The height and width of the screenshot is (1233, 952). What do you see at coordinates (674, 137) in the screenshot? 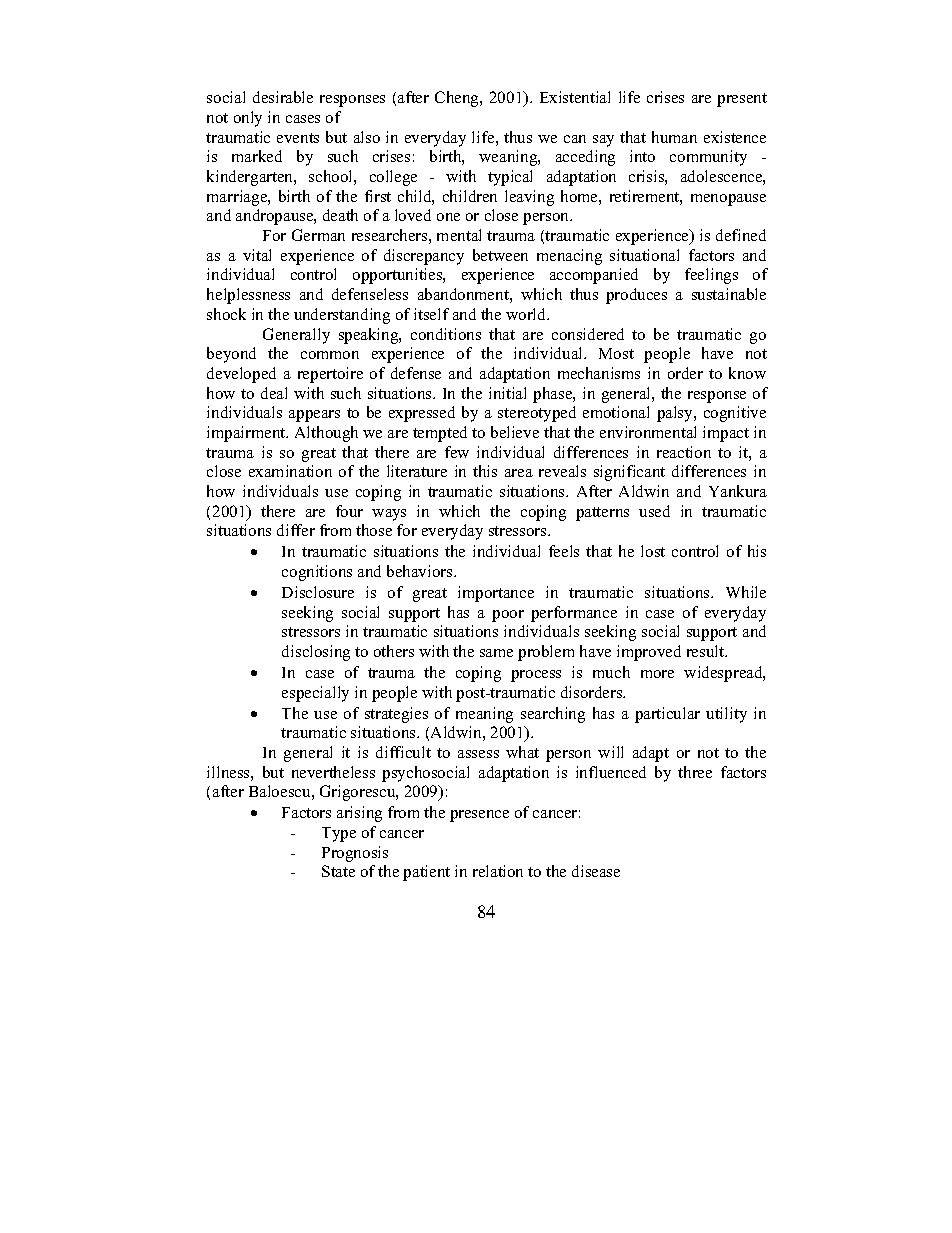
I see `human` at bounding box center [674, 137].
